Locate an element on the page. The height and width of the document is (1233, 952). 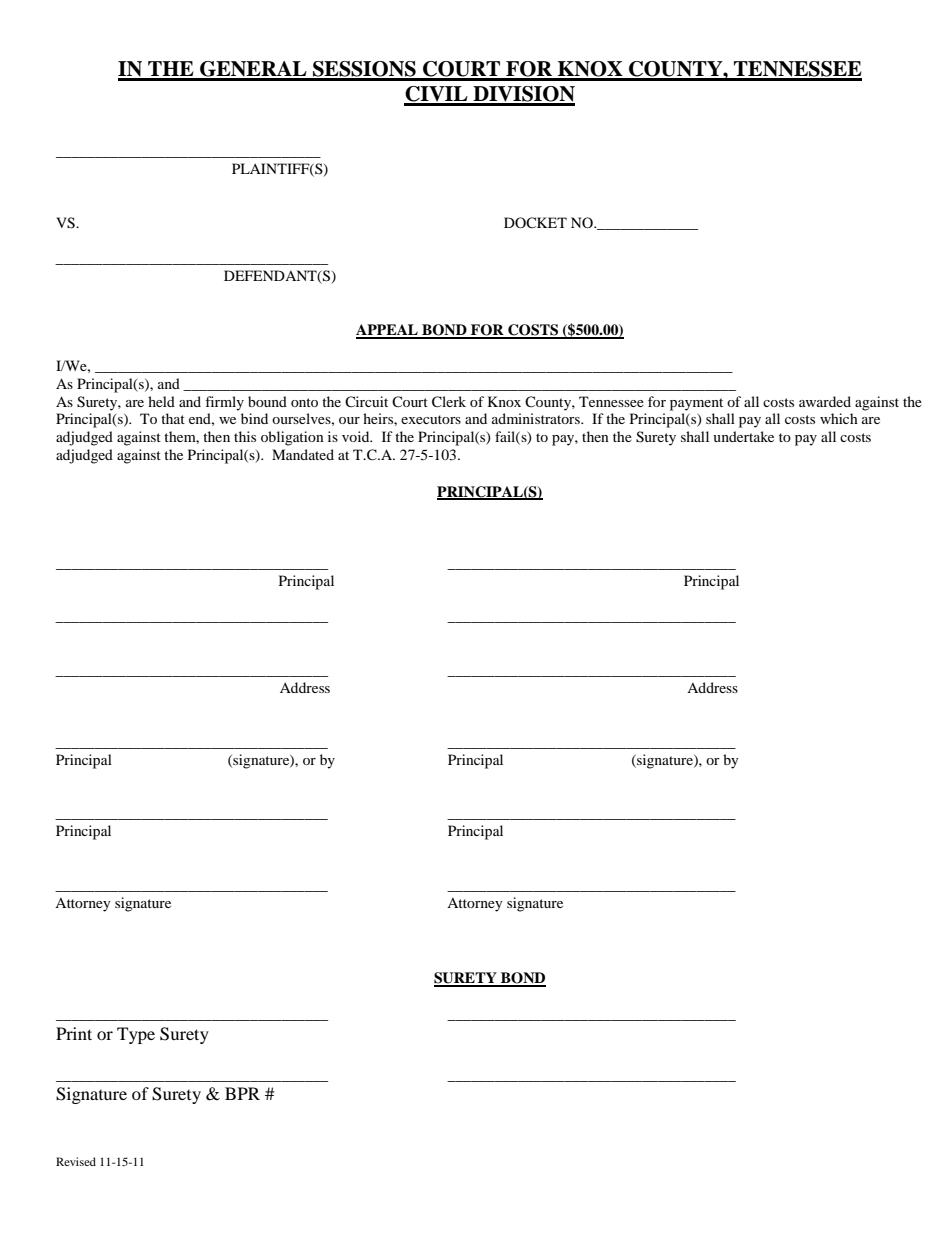
undertake is located at coordinates (743, 436).
